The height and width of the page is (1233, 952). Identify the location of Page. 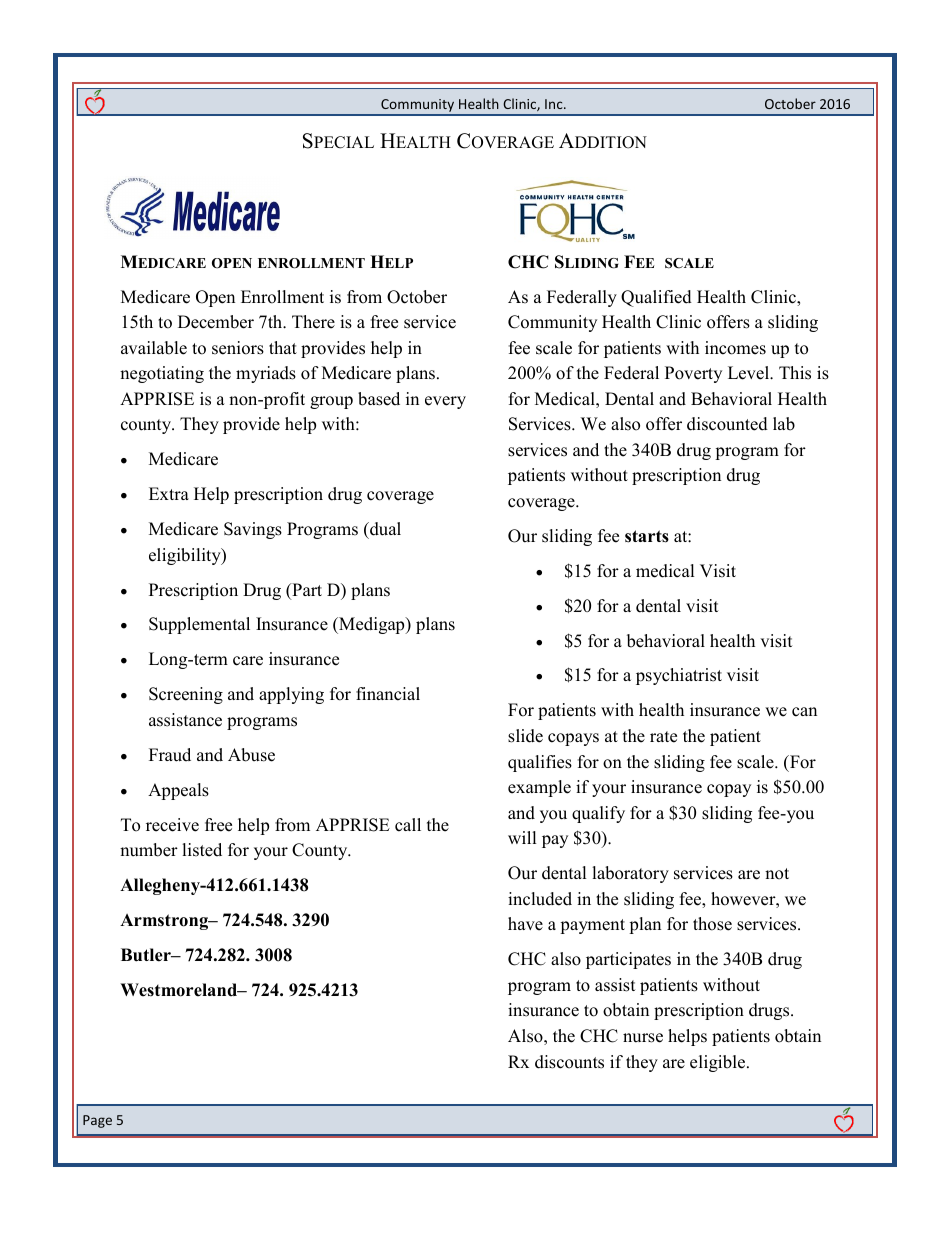
(97, 1121).
